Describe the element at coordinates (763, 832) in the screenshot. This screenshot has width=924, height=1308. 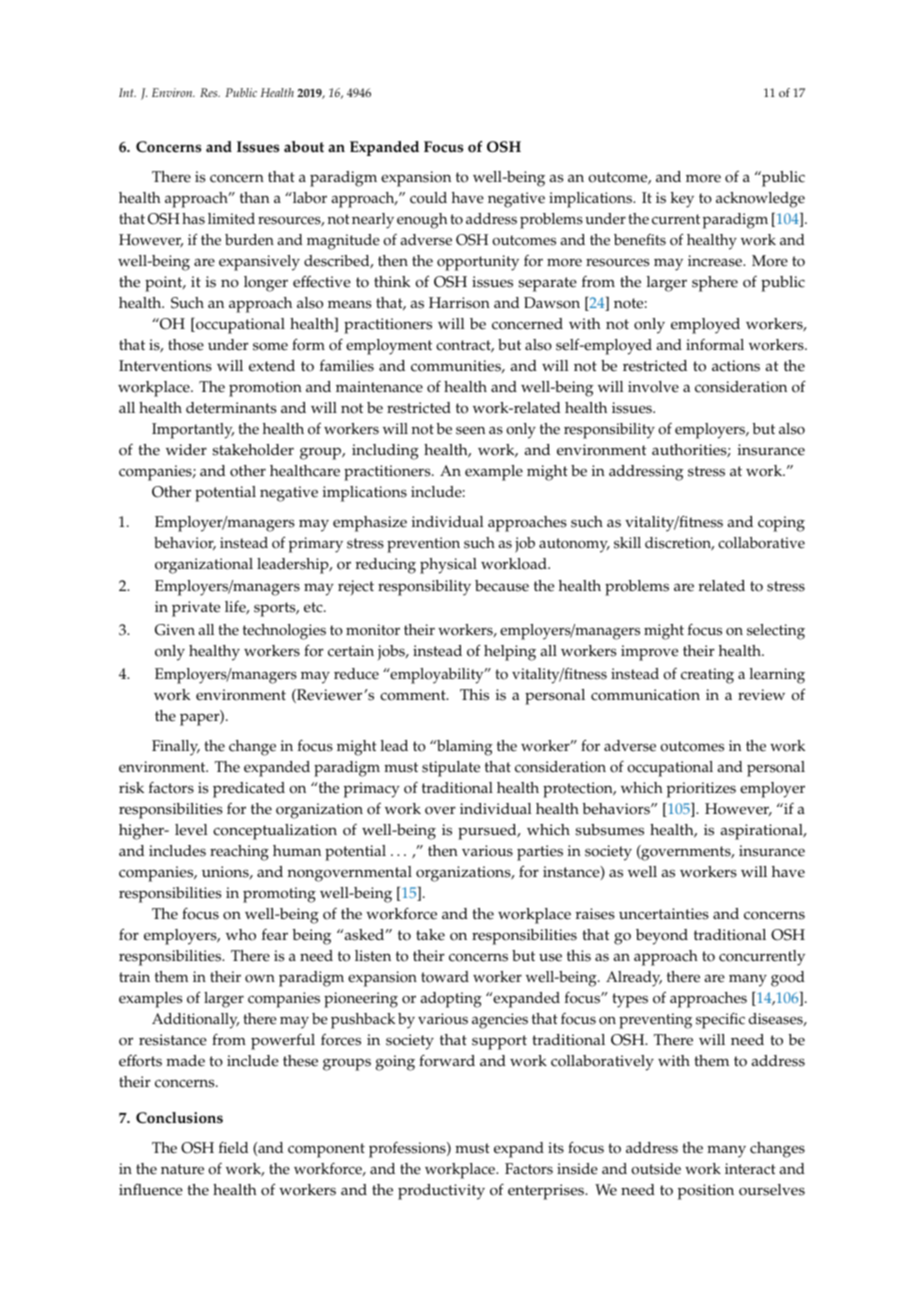
I see `aspirational` at that location.
